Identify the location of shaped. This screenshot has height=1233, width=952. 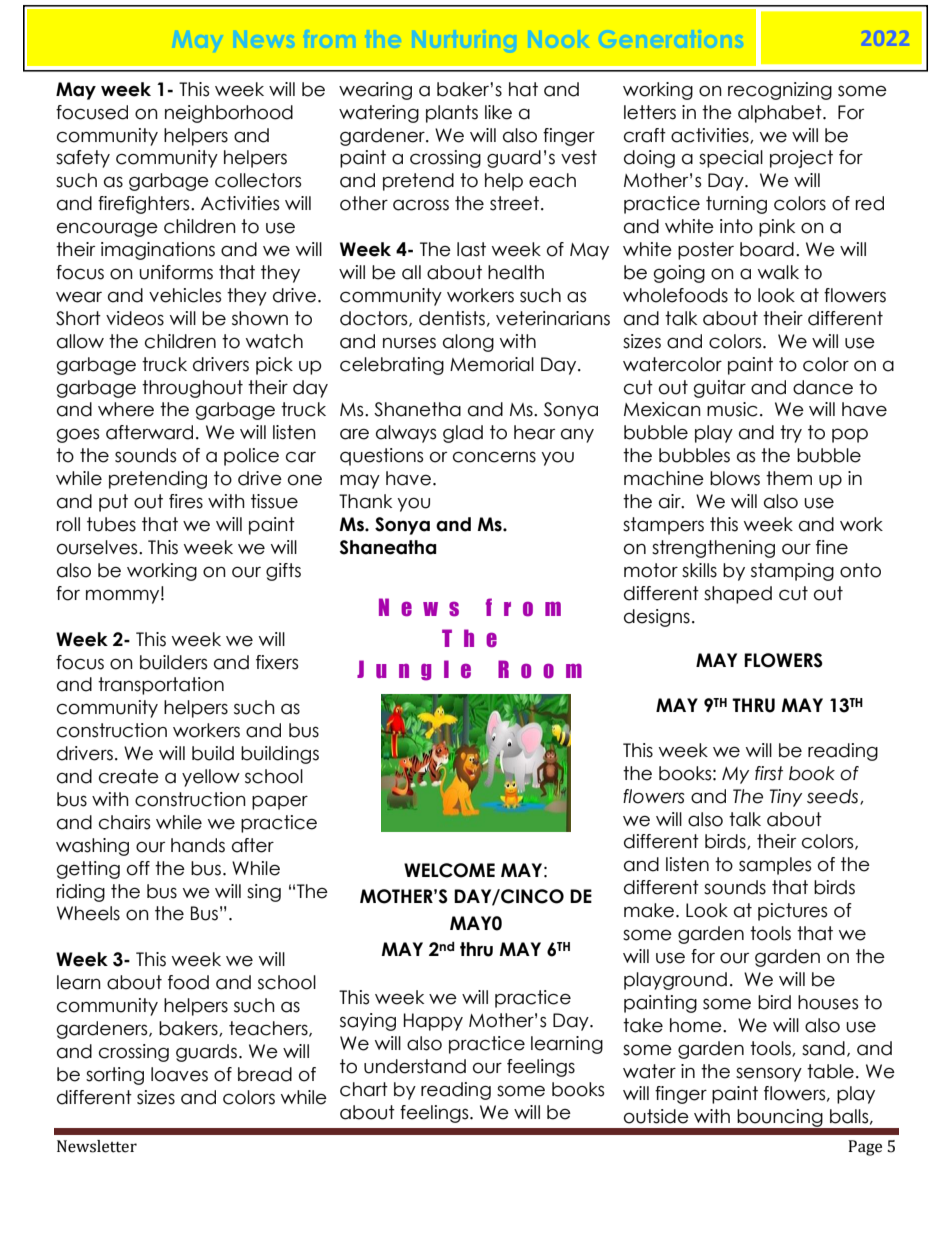
(738, 595).
